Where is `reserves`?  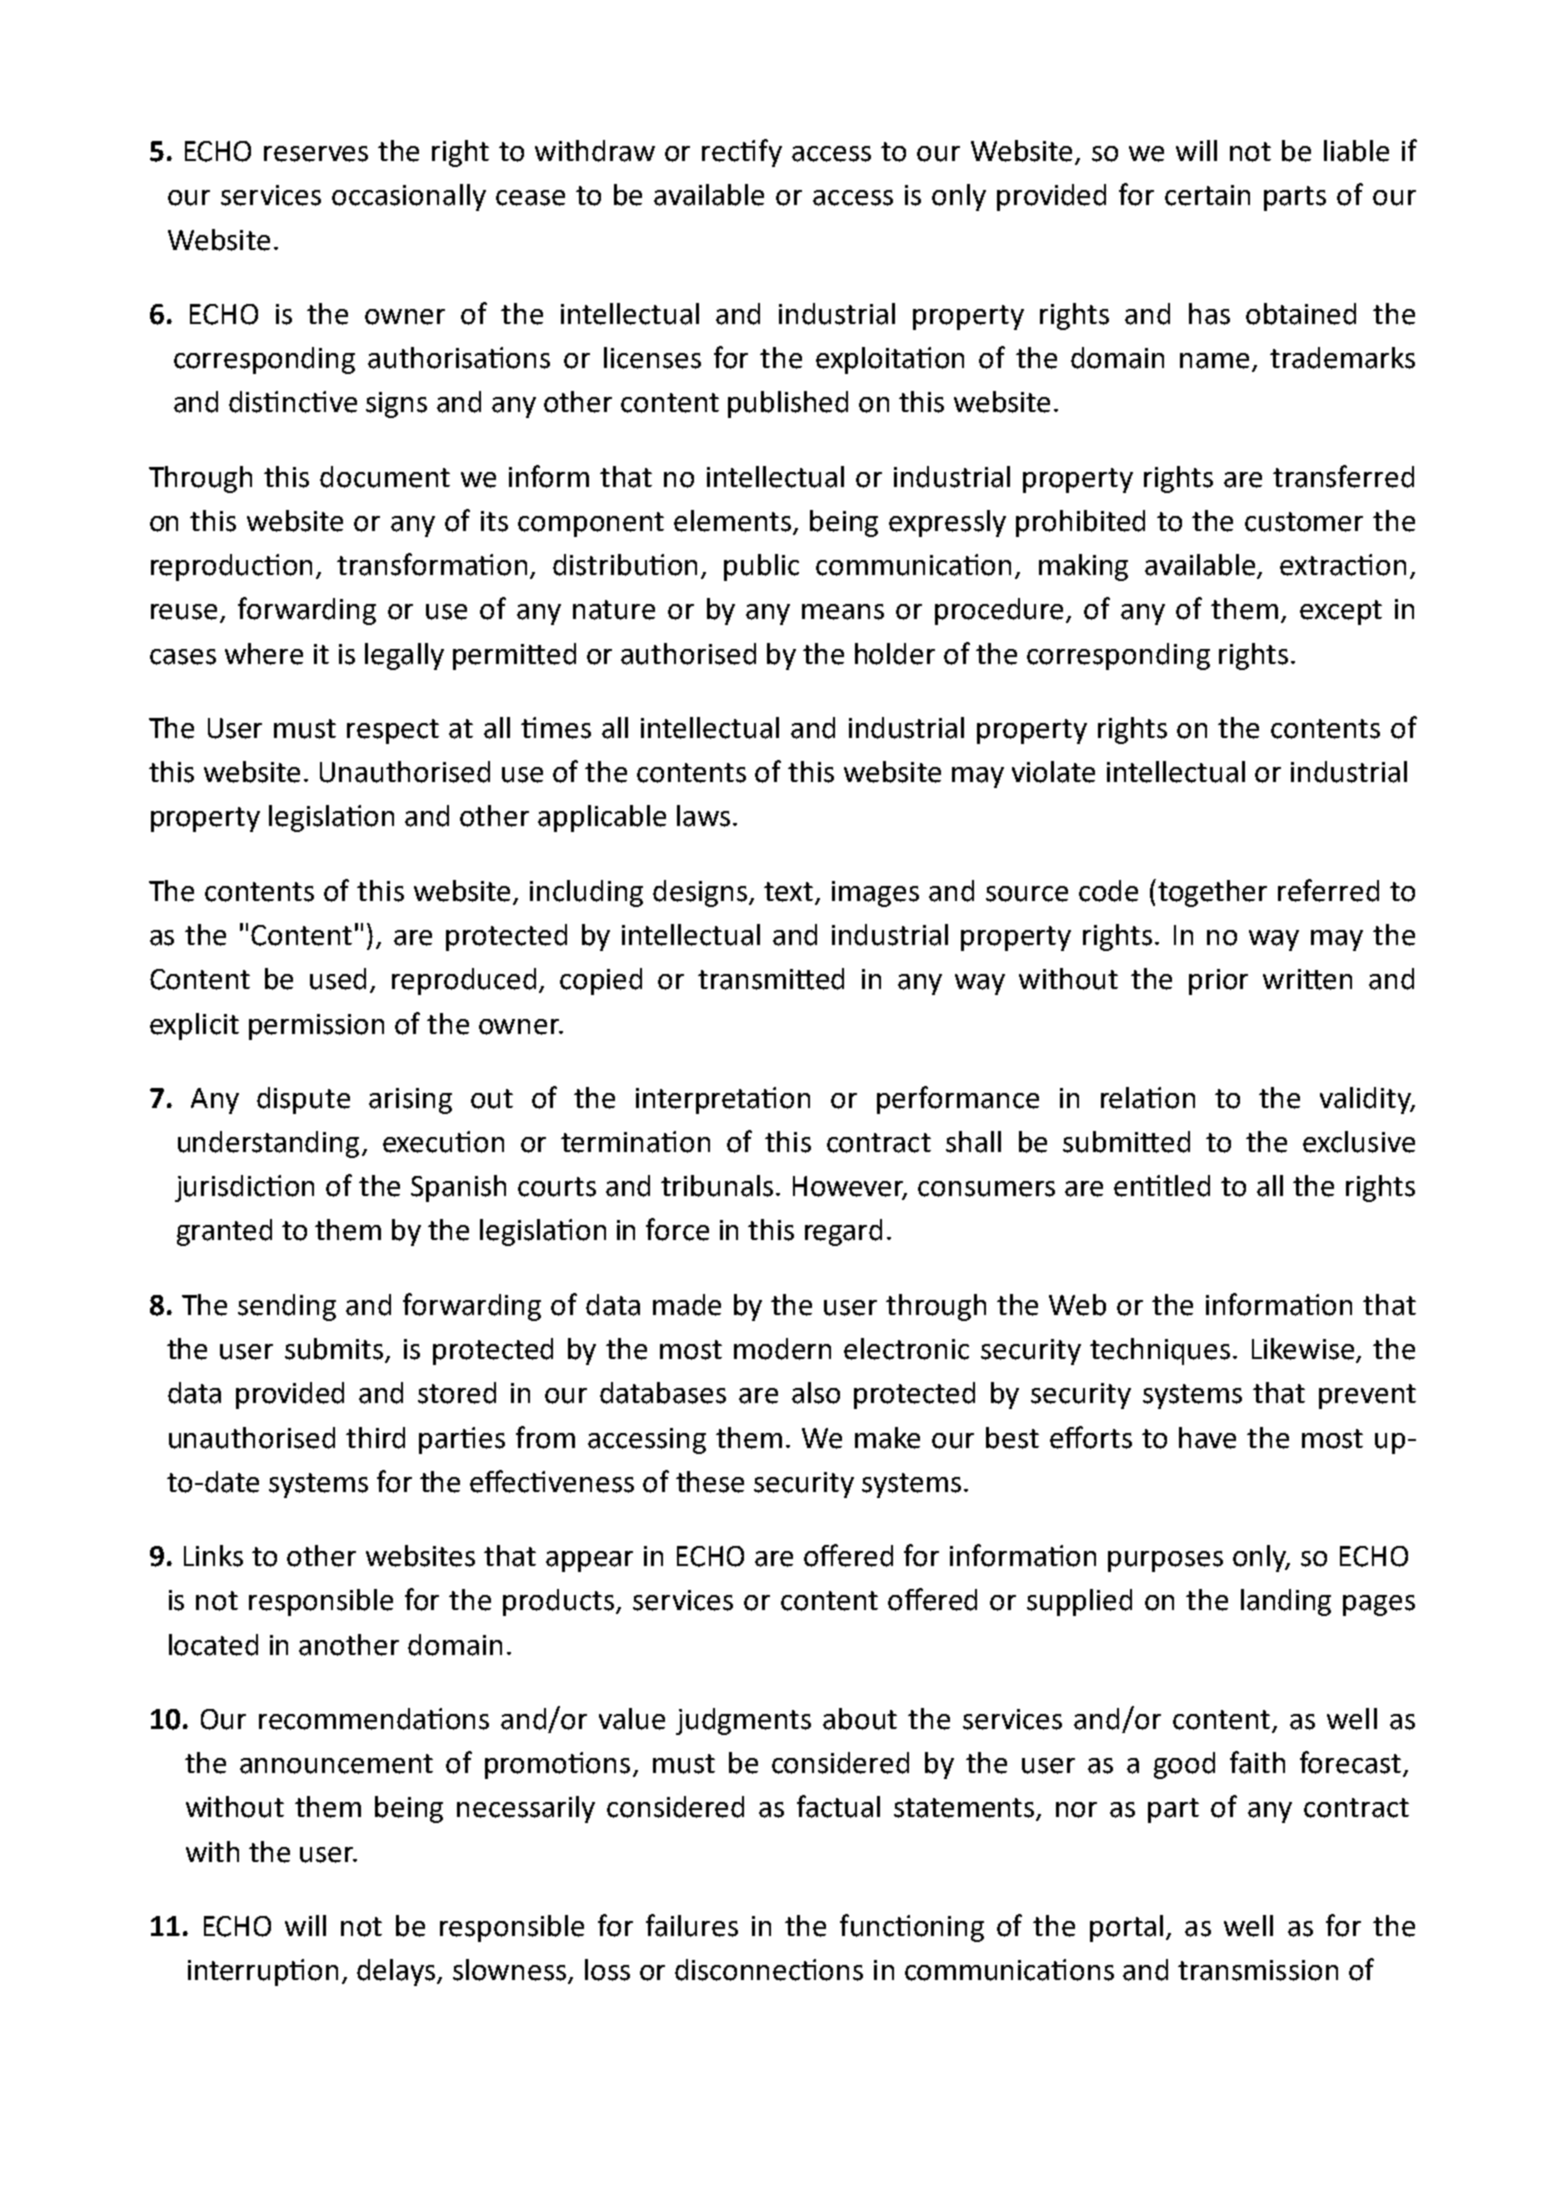
reserves is located at coordinates (316, 154).
